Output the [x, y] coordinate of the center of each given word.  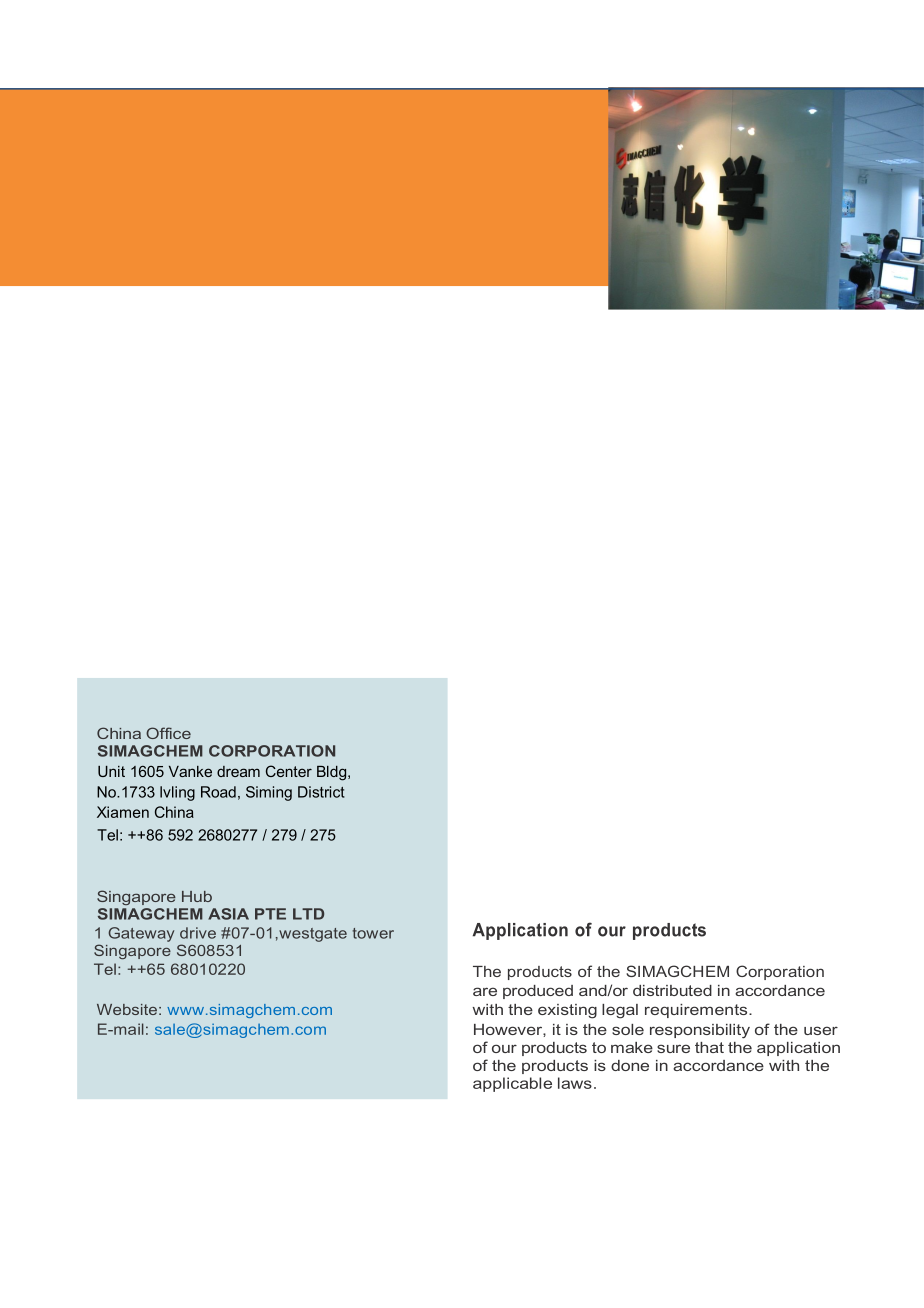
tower [373, 933]
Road [218, 792]
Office [168, 733]
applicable [512, 1084]
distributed [672, 990]
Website [127, 1009]
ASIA [228, 914]
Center [289, 771]
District [321, 792]
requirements [697, 1011]
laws [575, 1083]
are [485, 991]
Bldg [333, 773]
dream [238, 771]
